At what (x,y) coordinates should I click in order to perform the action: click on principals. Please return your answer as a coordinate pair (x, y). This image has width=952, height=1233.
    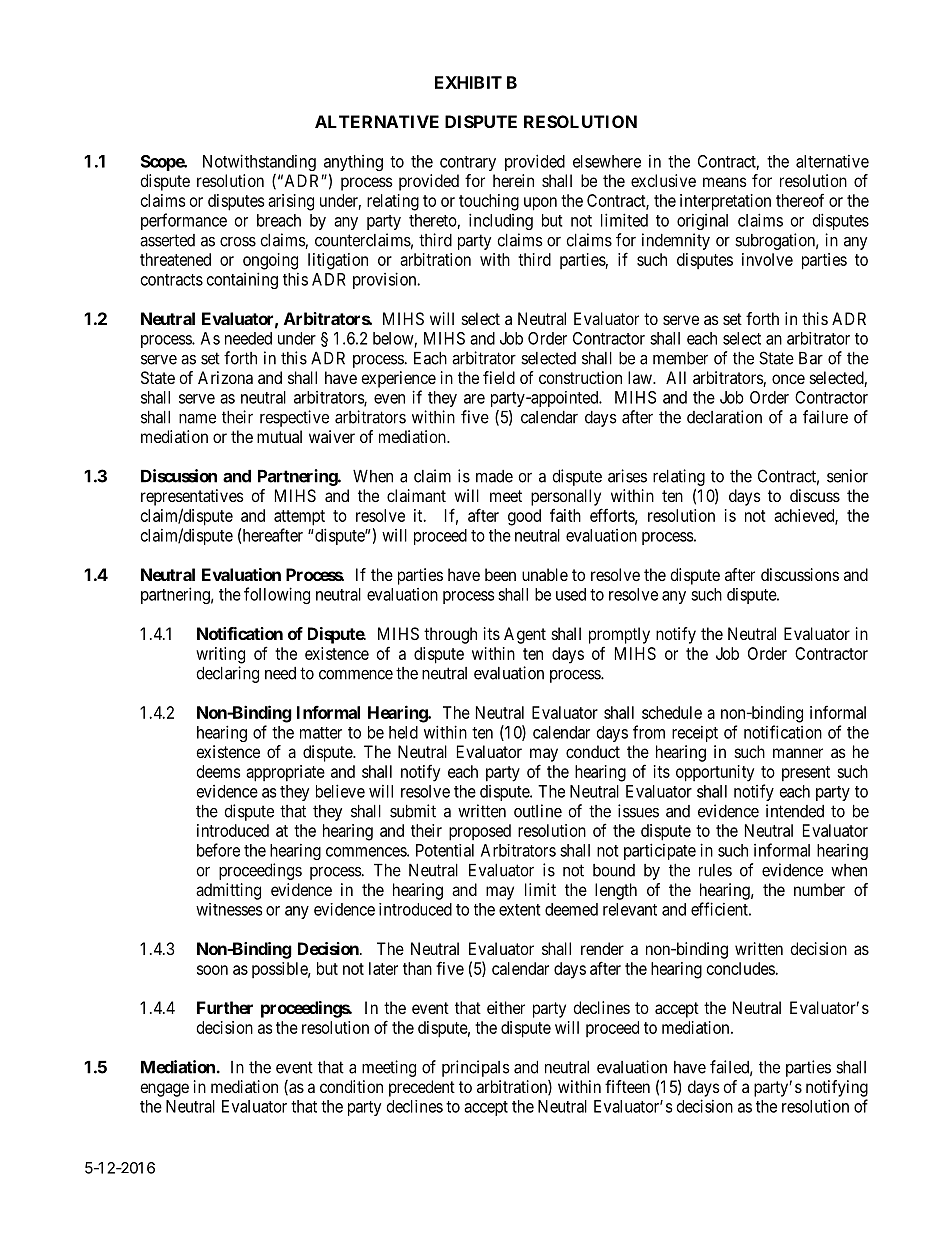
    Looking at the image, I should click on (476, 1068).
